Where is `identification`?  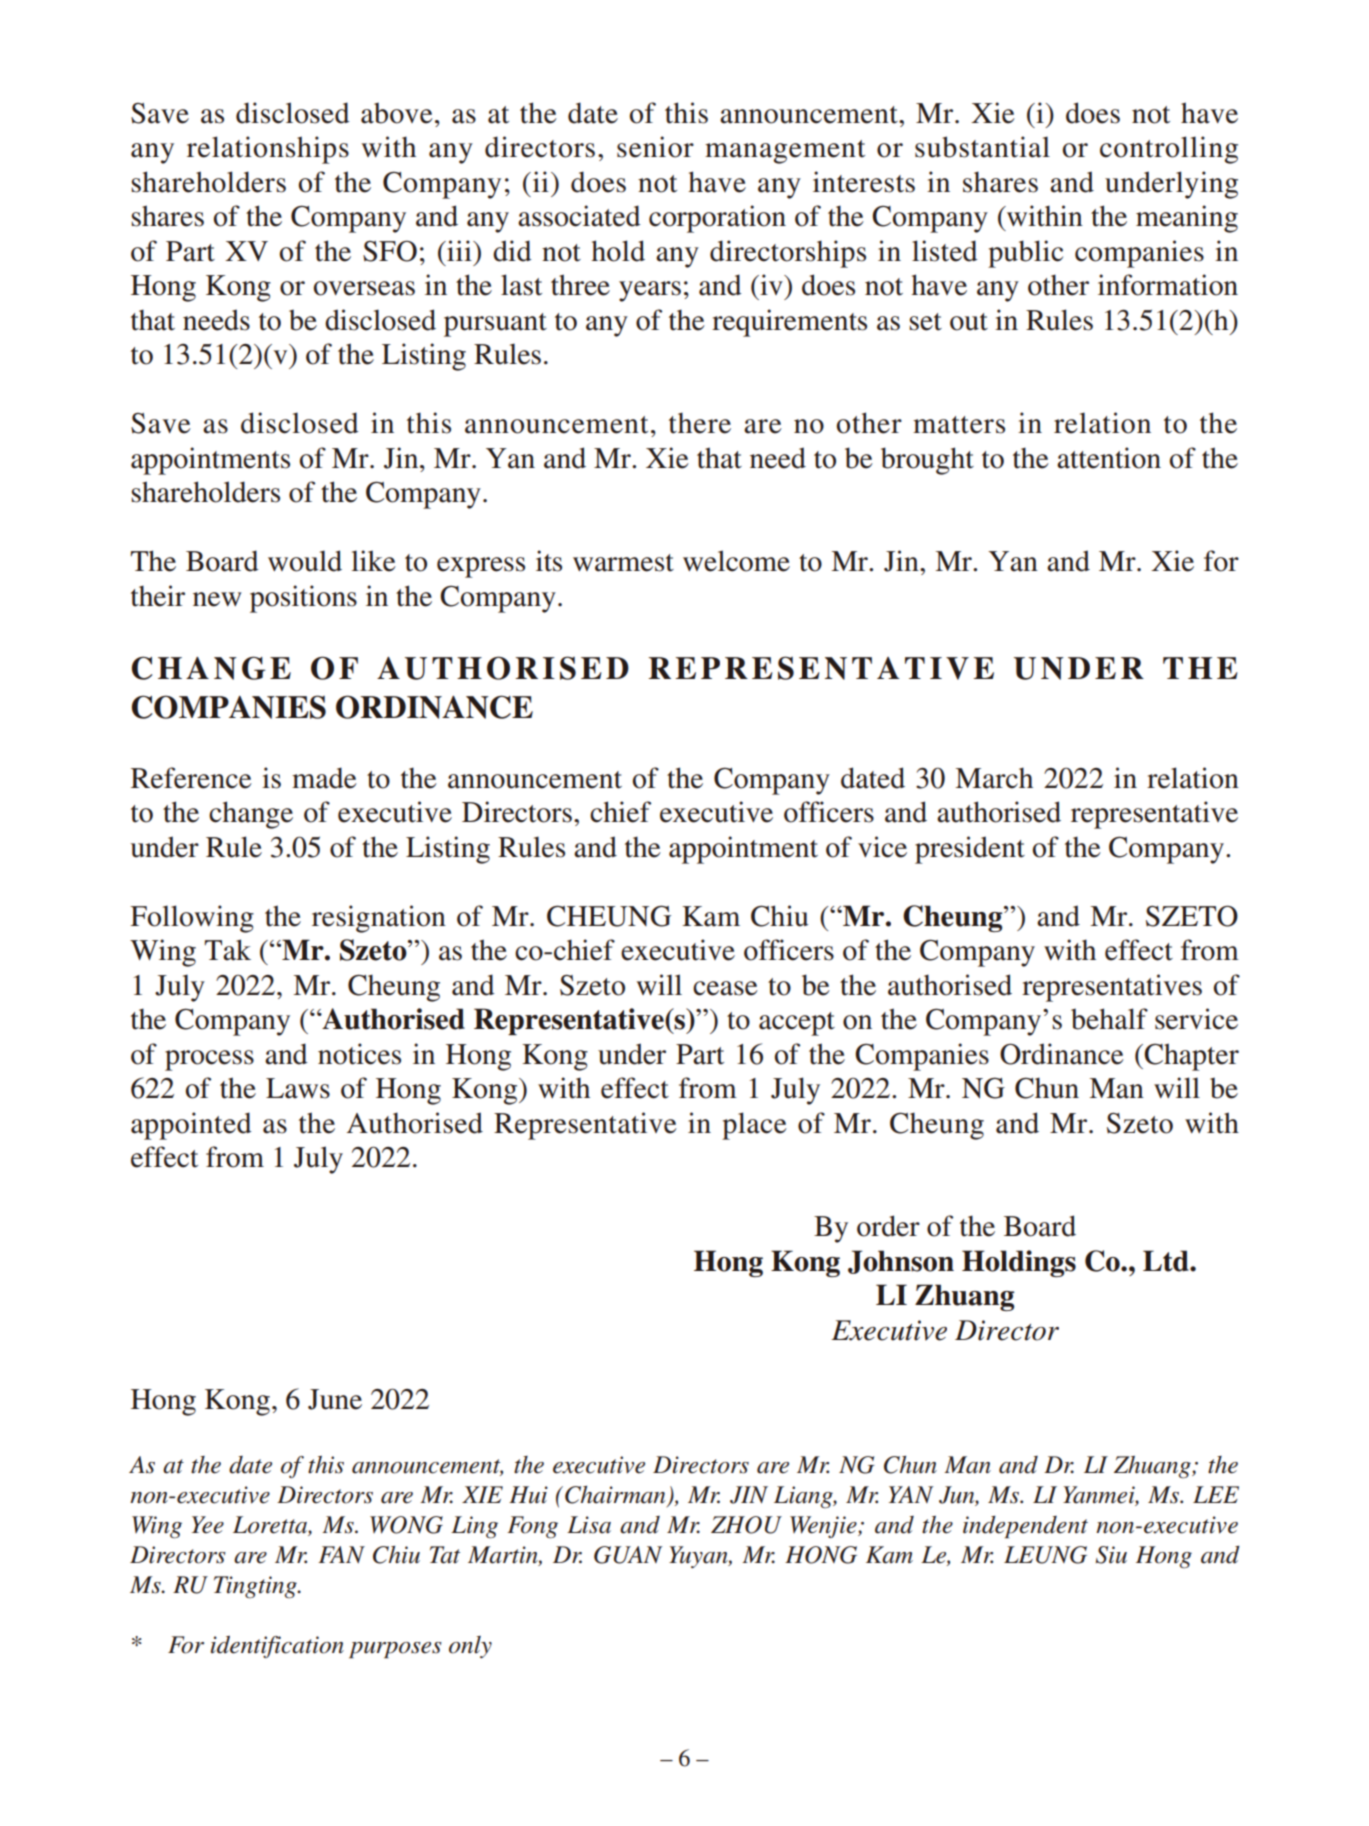
identification is located at coordinates (277, 1647).
